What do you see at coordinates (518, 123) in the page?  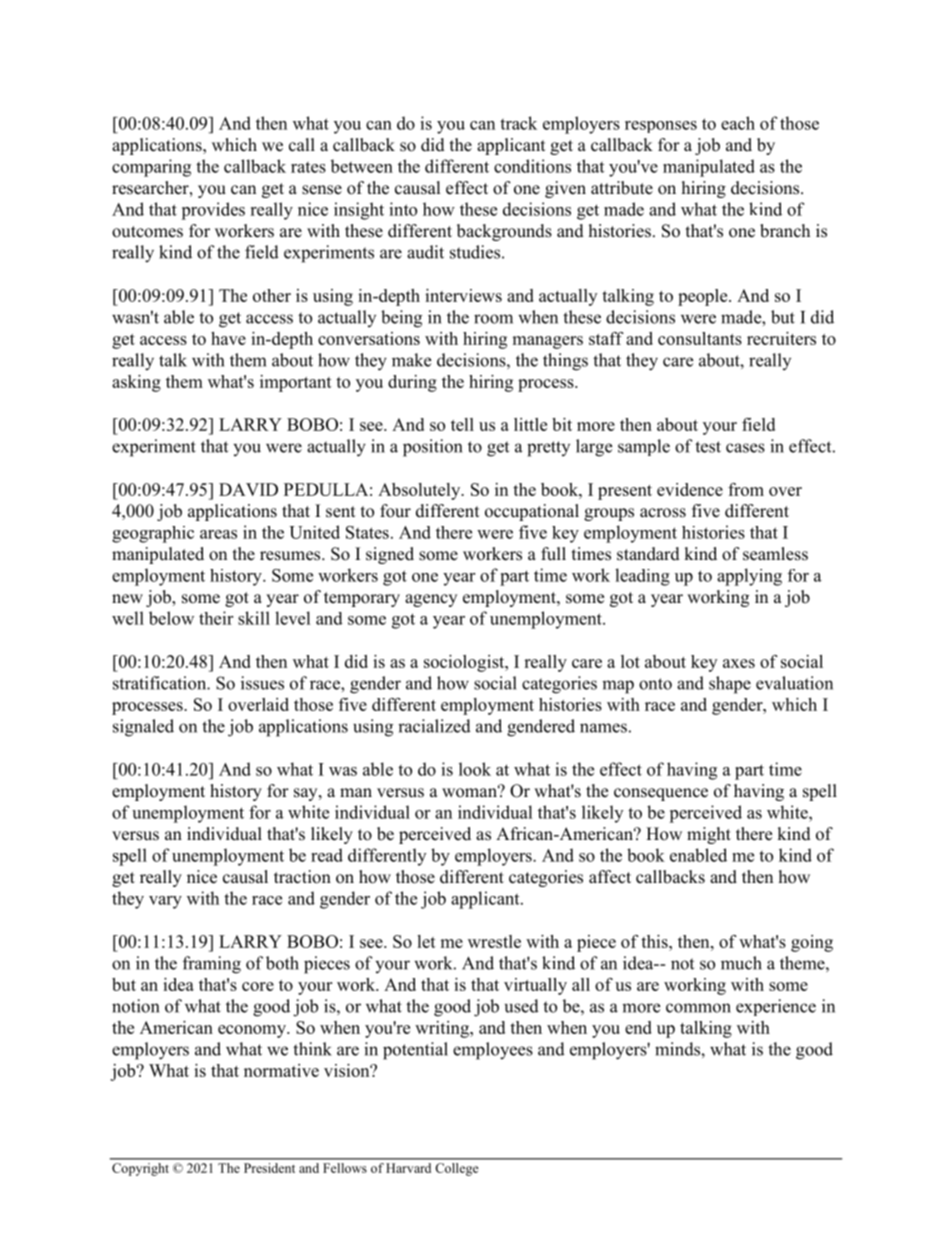 I see `track` at bounding box center [518, 123].
